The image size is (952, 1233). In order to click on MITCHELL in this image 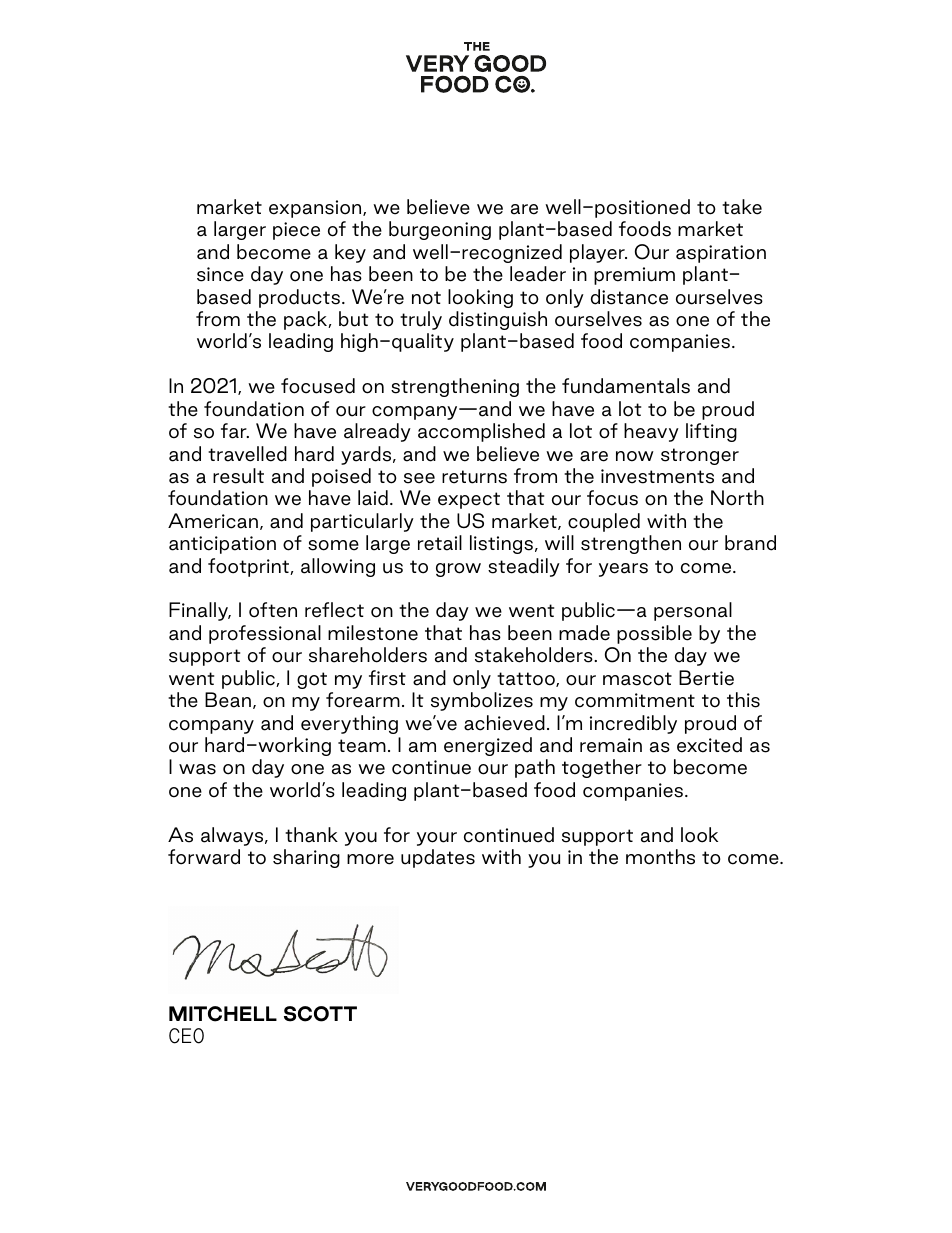, I will do `click(223, 1014)`.
